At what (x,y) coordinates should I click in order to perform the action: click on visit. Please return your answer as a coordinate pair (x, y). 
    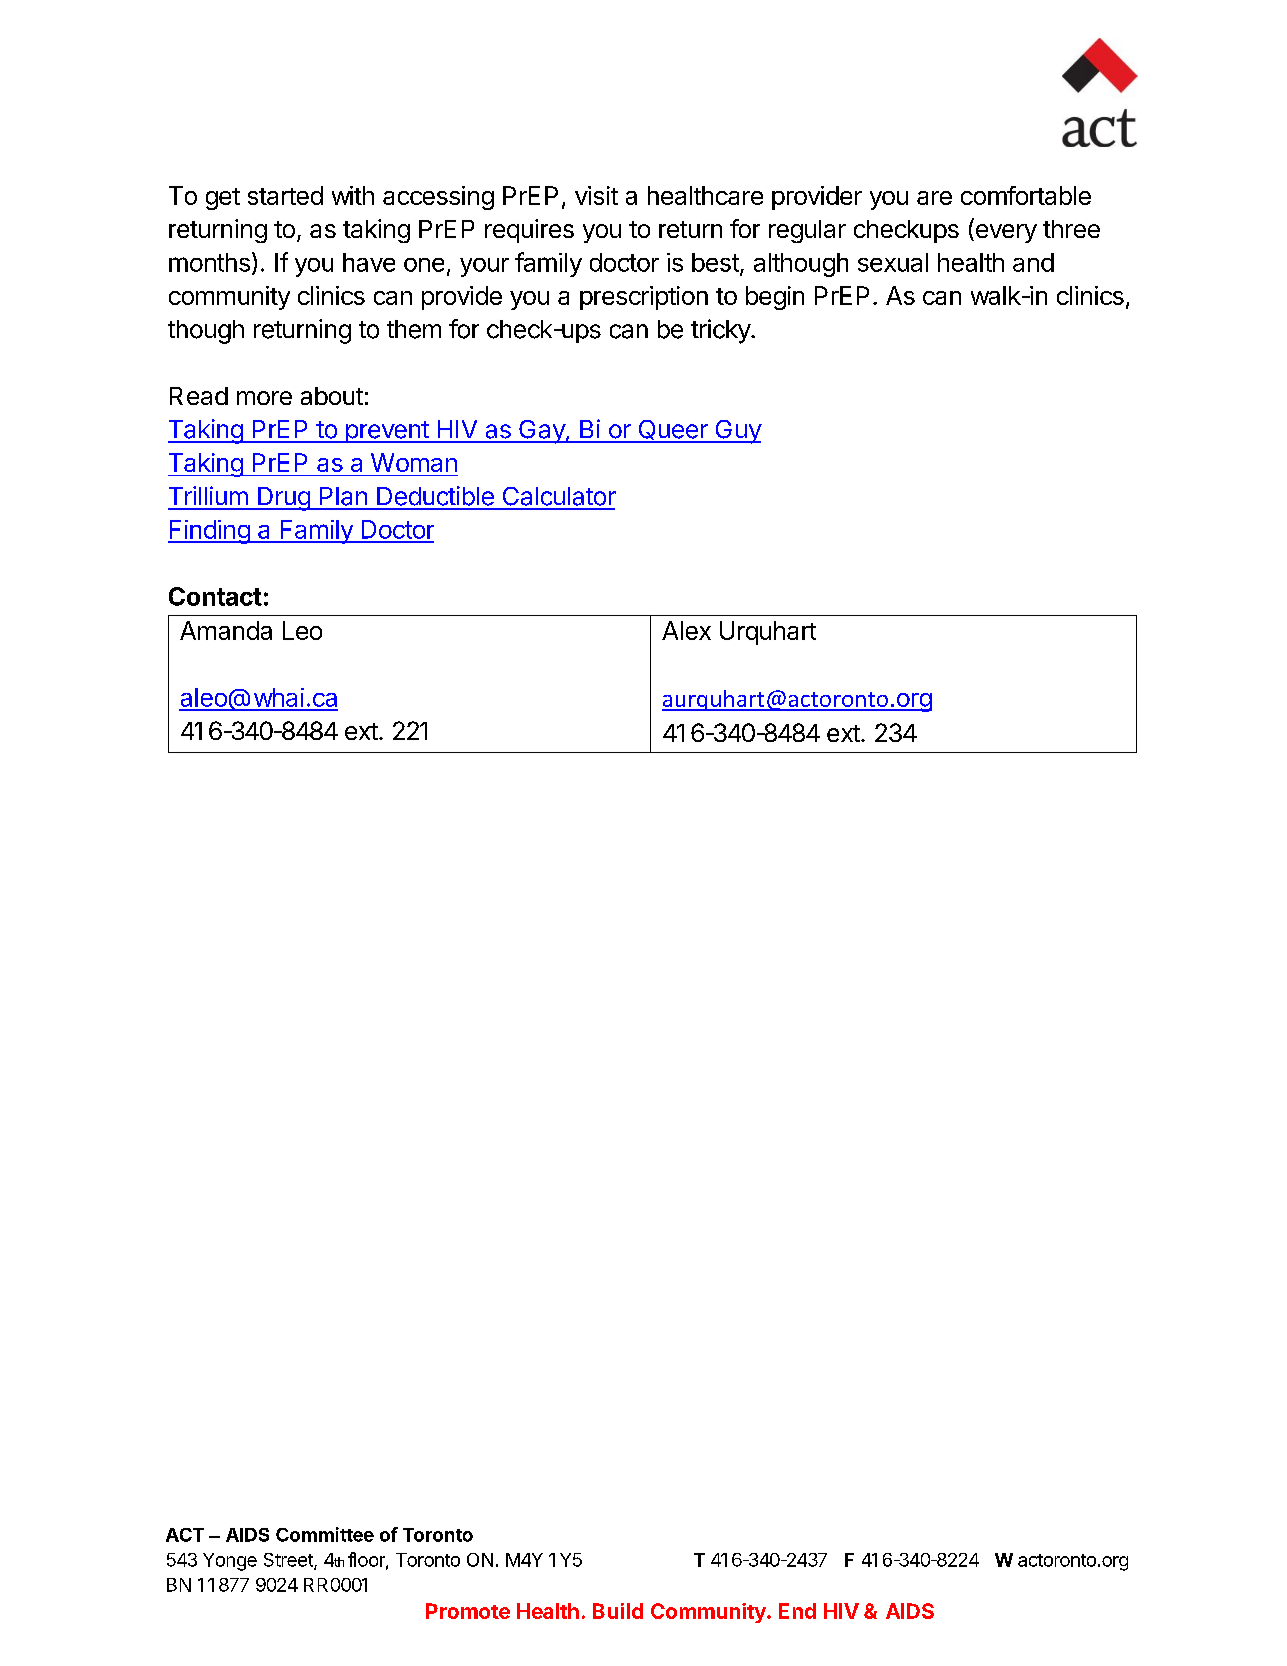
    Looking at the image, I should click on (596, 195).
